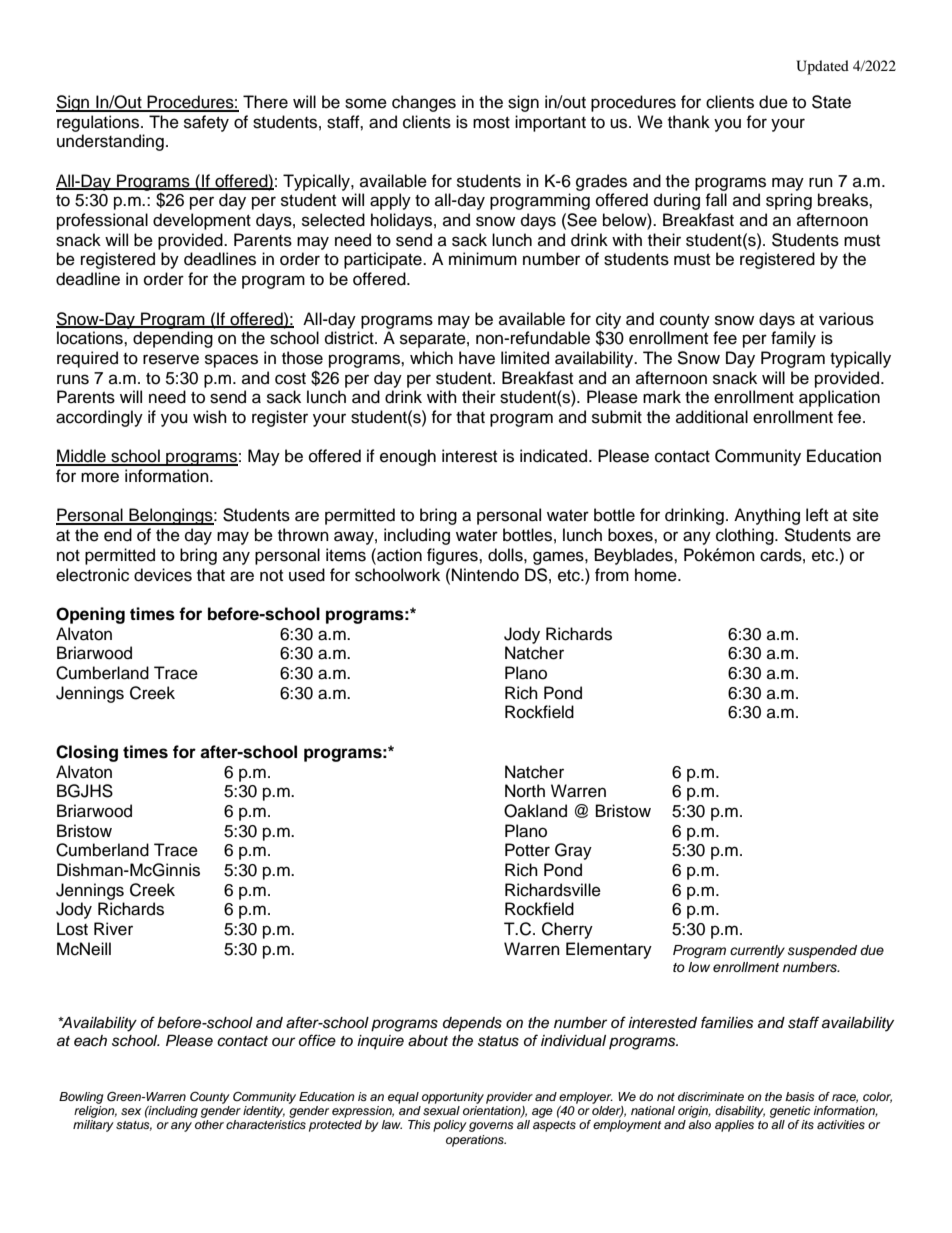 This document has height=1233, width=952. Describe the element at coordinates (757, 951) in the document. I see `currently` at that location.
